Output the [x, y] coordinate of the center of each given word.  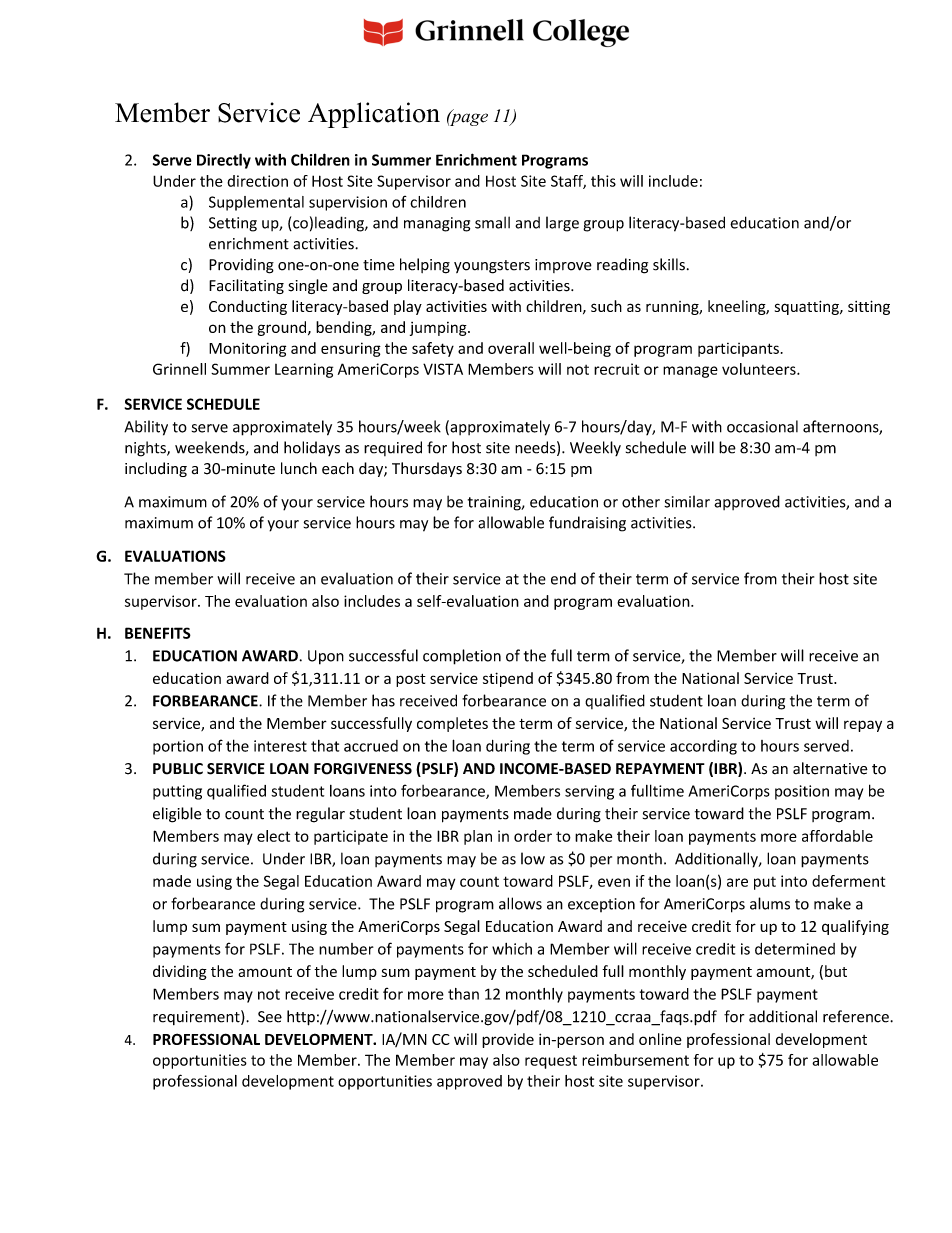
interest [280, 746]
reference [857, 1016]
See [270, 1017]
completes [452, 724]
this [603, 181]
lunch [299, 468]
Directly [224, 161]
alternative [830, 768]
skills [669, 264]
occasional [762, 426]
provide [508, 1040]
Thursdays [427, 469]
